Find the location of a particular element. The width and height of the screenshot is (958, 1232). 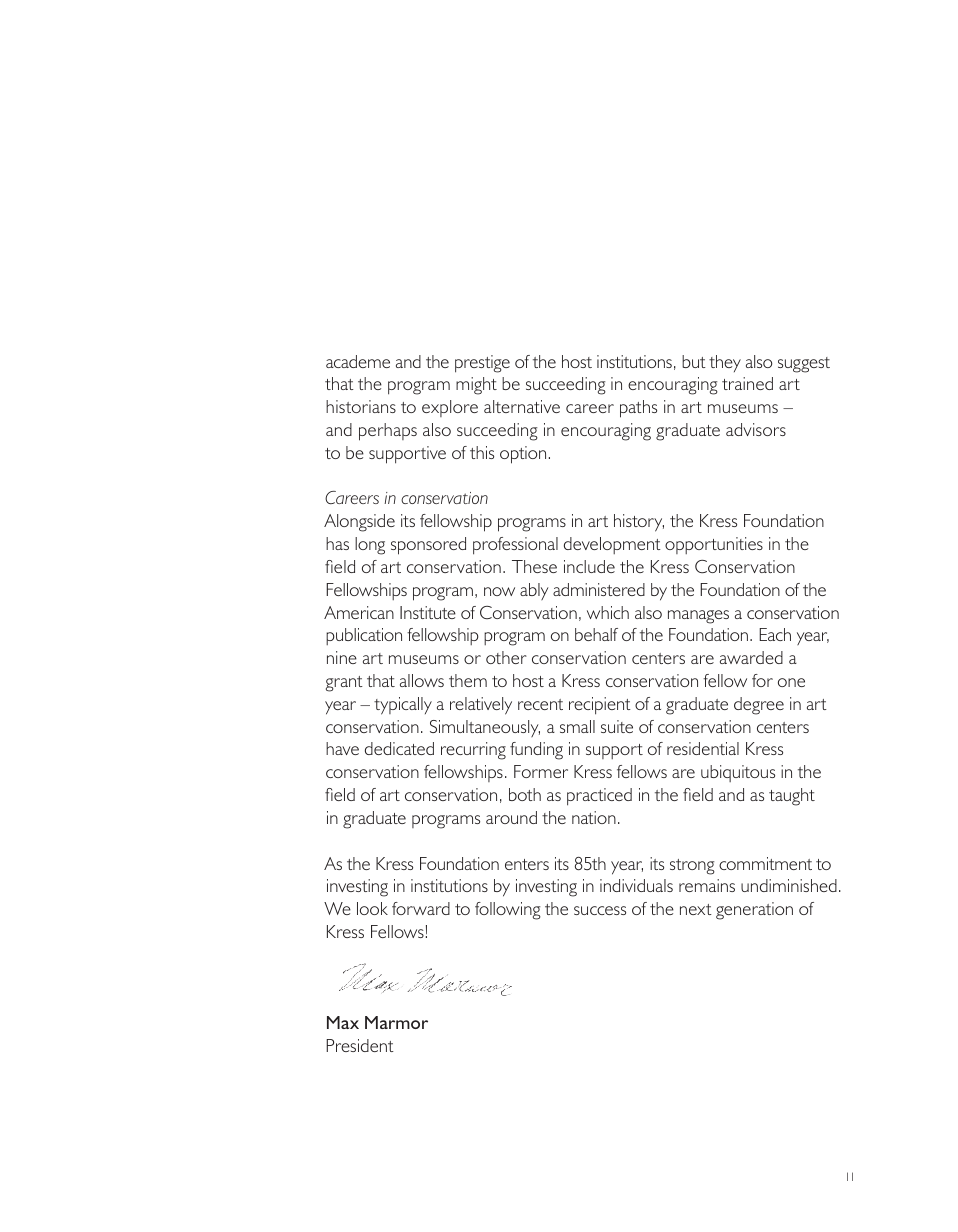

administered is located at coordinates (599, 589).
